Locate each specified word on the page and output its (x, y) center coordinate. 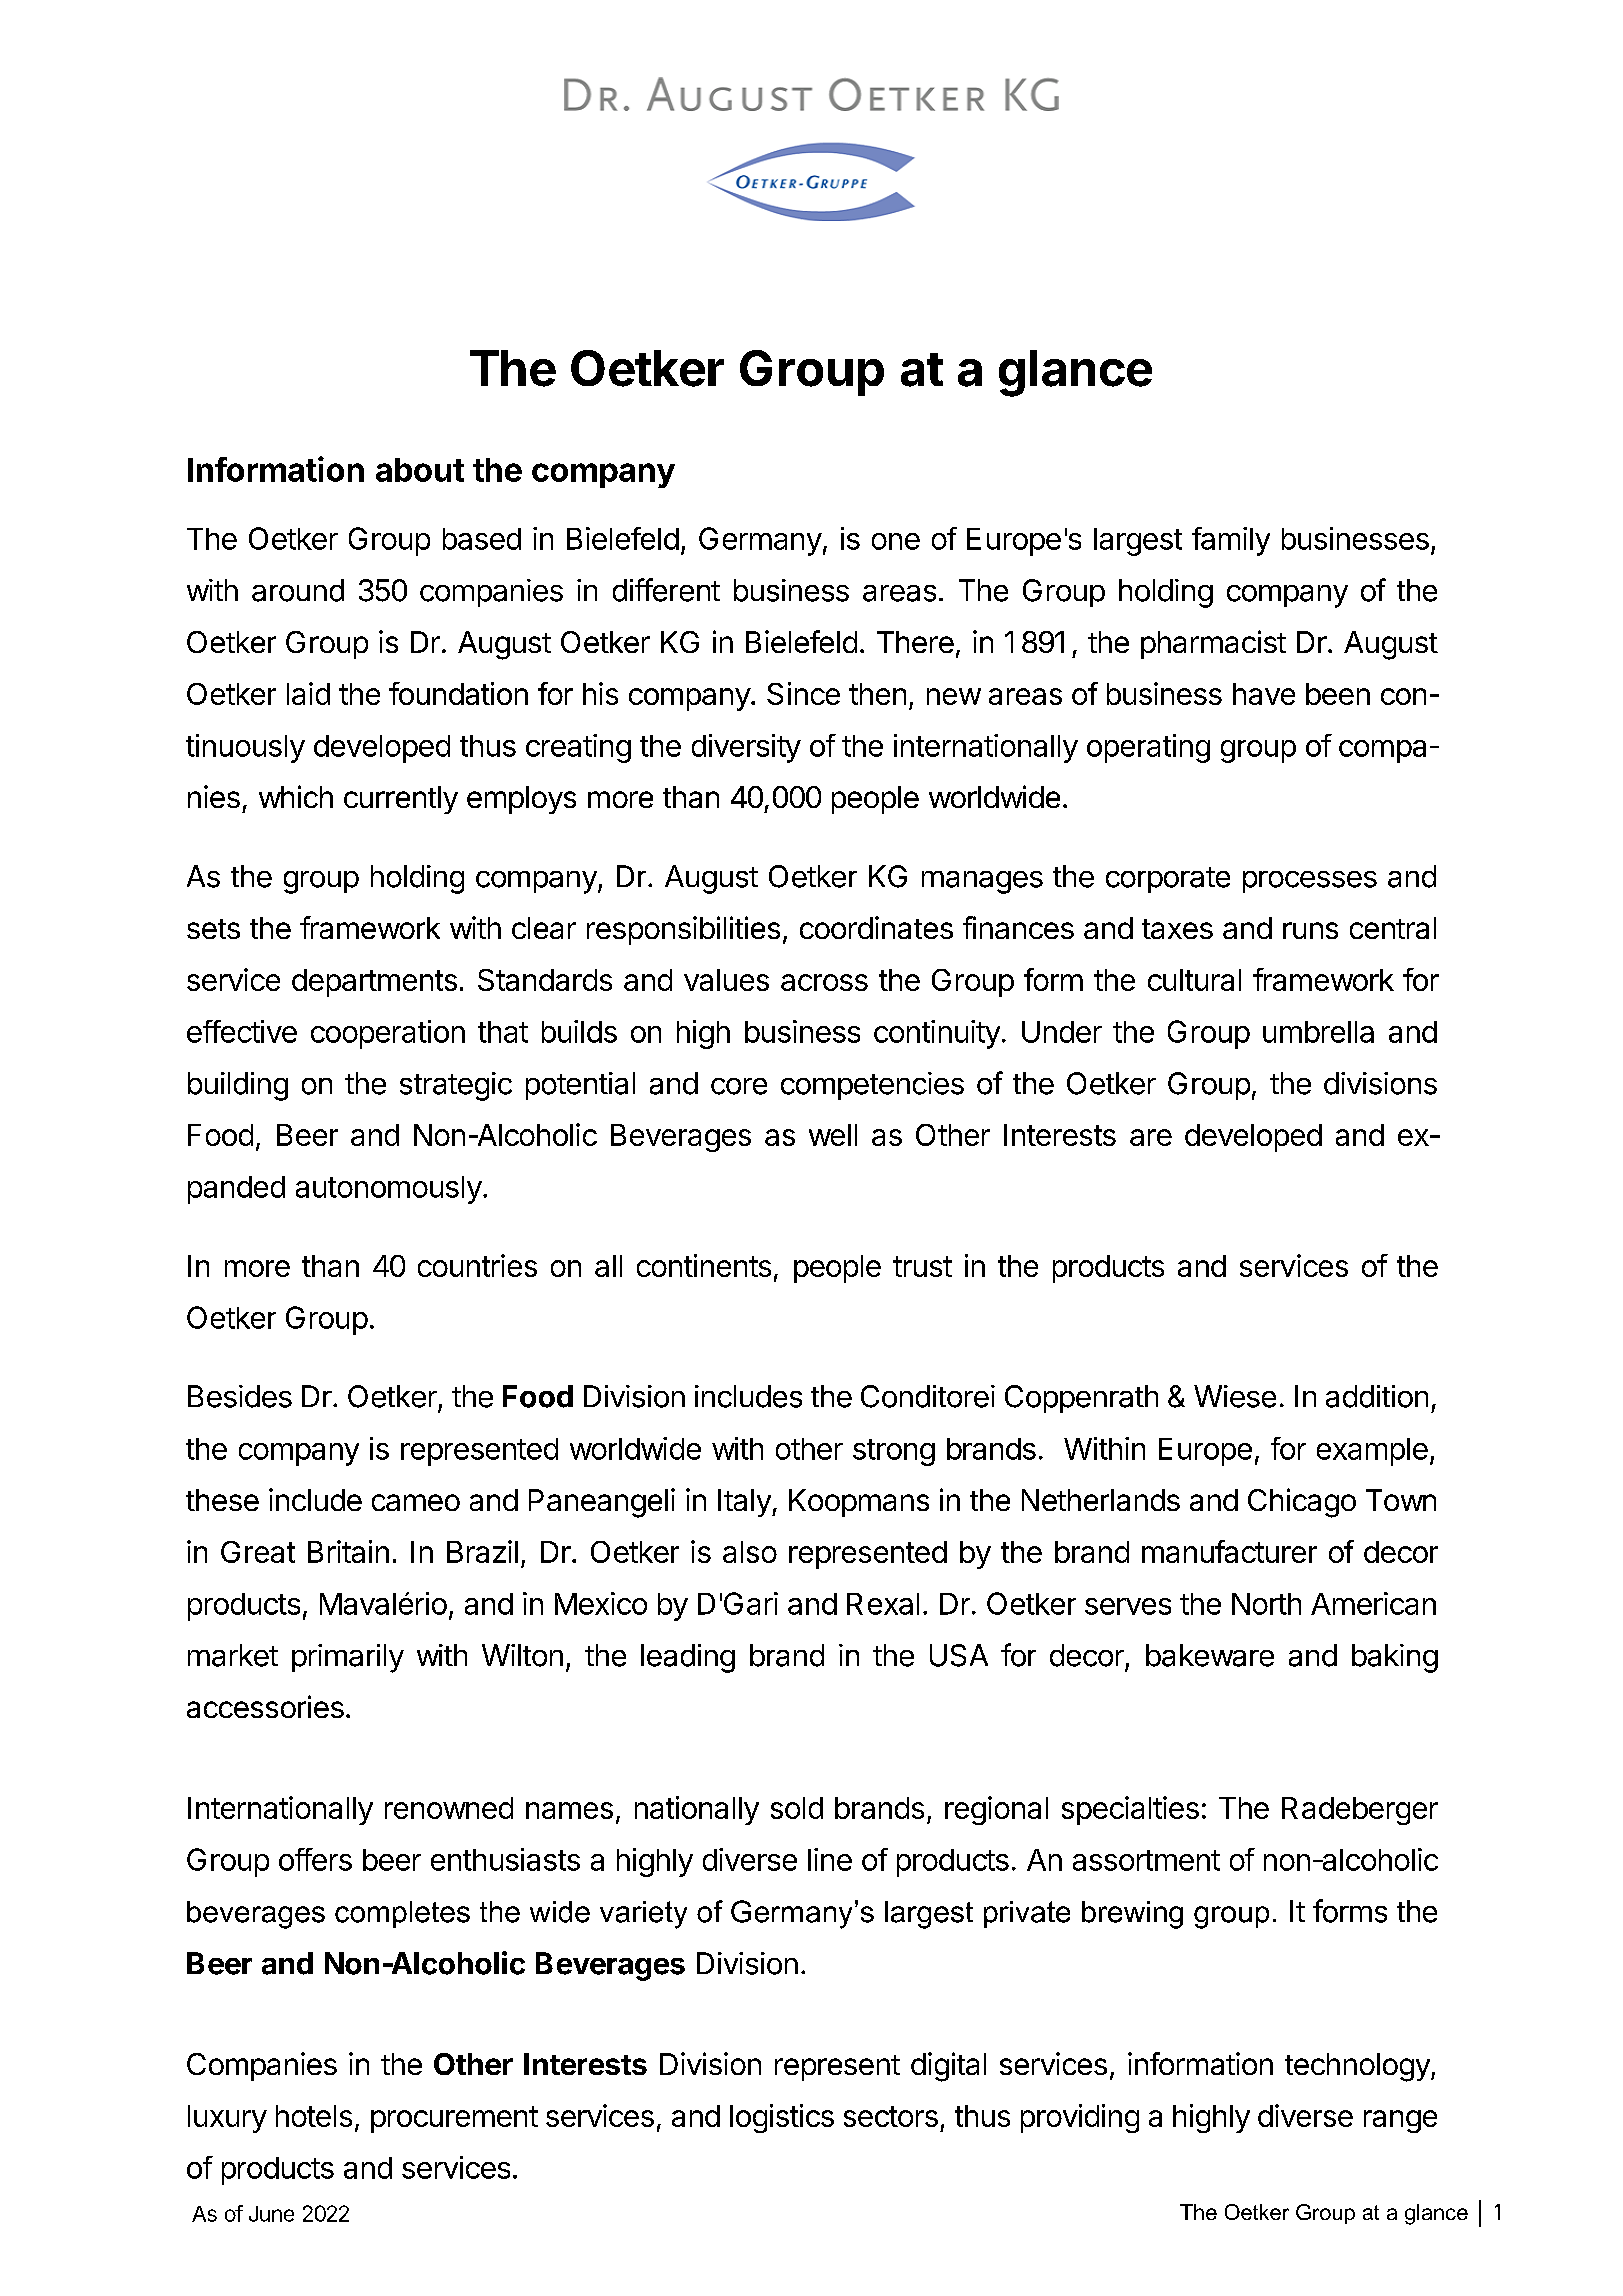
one (896, 541)
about (420, 470)
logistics (782, 2118)
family (1231, 541)
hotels (314, 2116)
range (1400, 2121)
